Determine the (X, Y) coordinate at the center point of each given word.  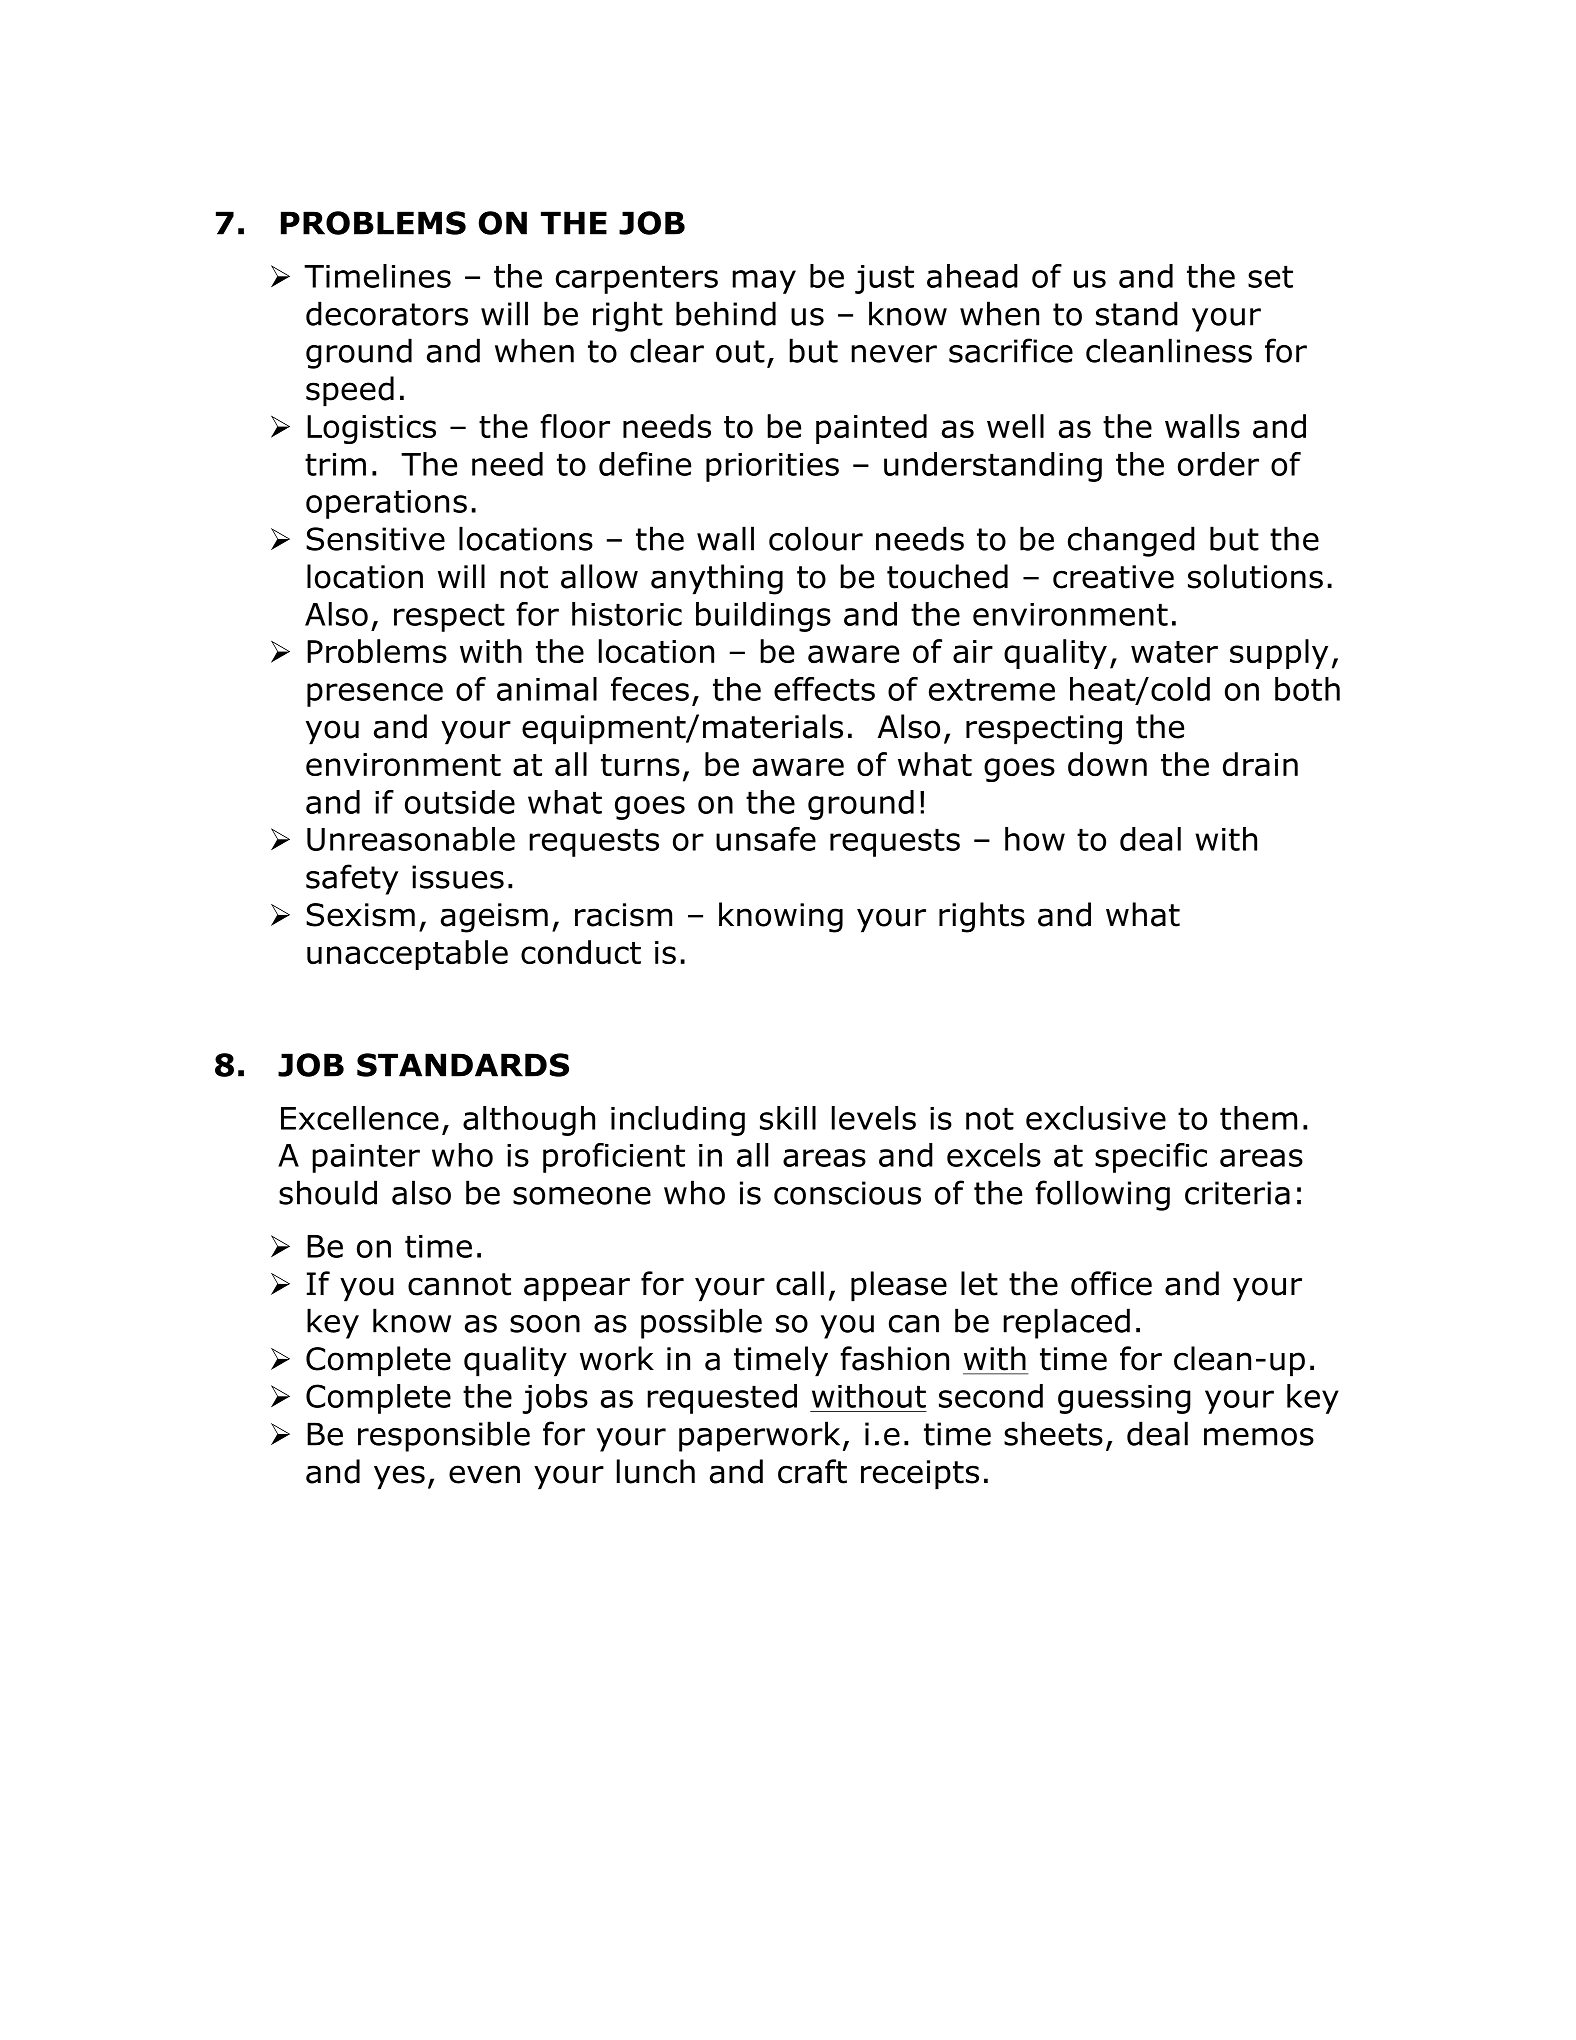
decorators (387, 313)
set (1270, 276)
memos (1259, 1437)
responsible (444, 1436)
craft (812, 1471)
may (764, 282)
